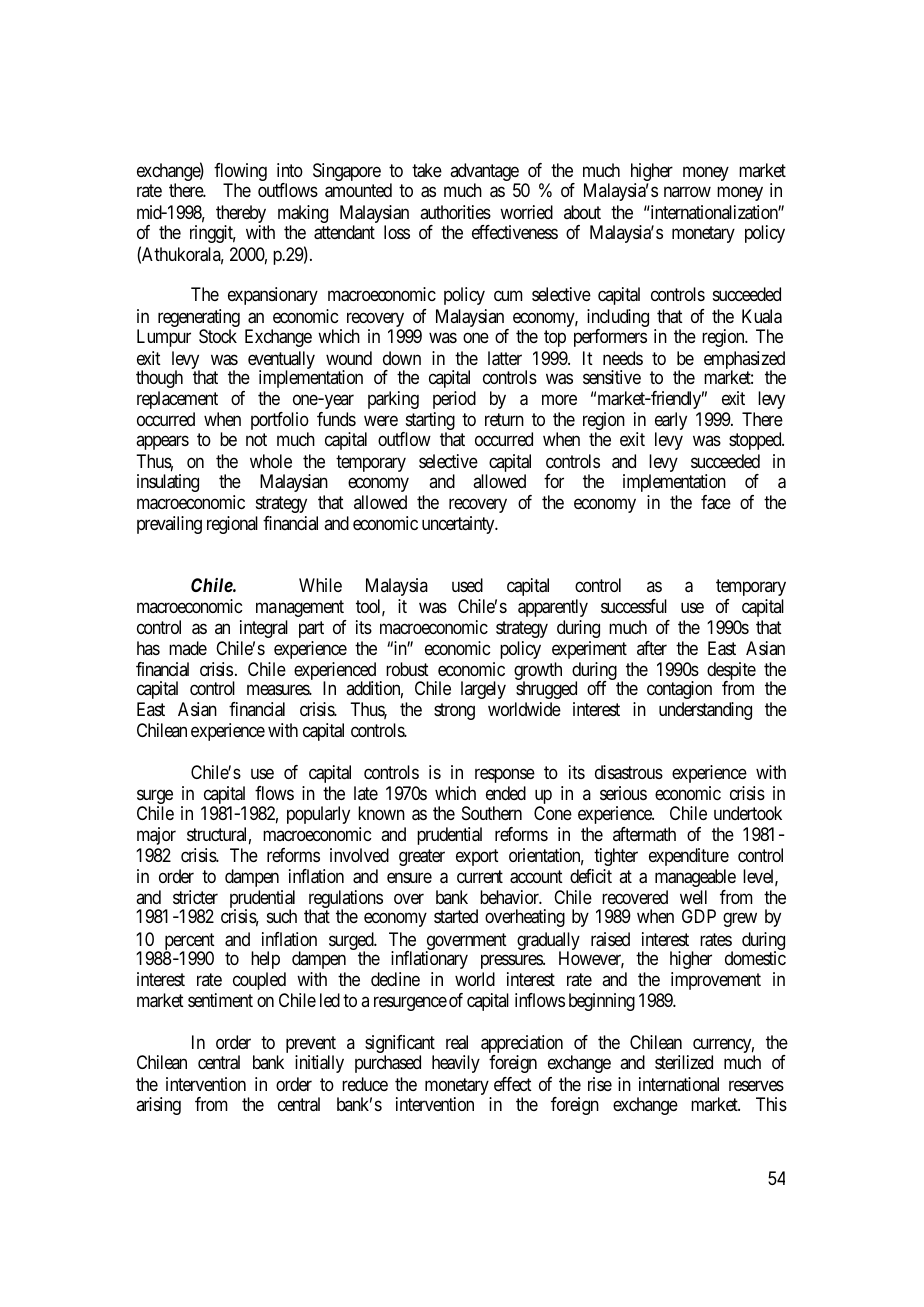  Describe the element at coordinates (684, 1062) in the page. I see `sterilized` at that location.
